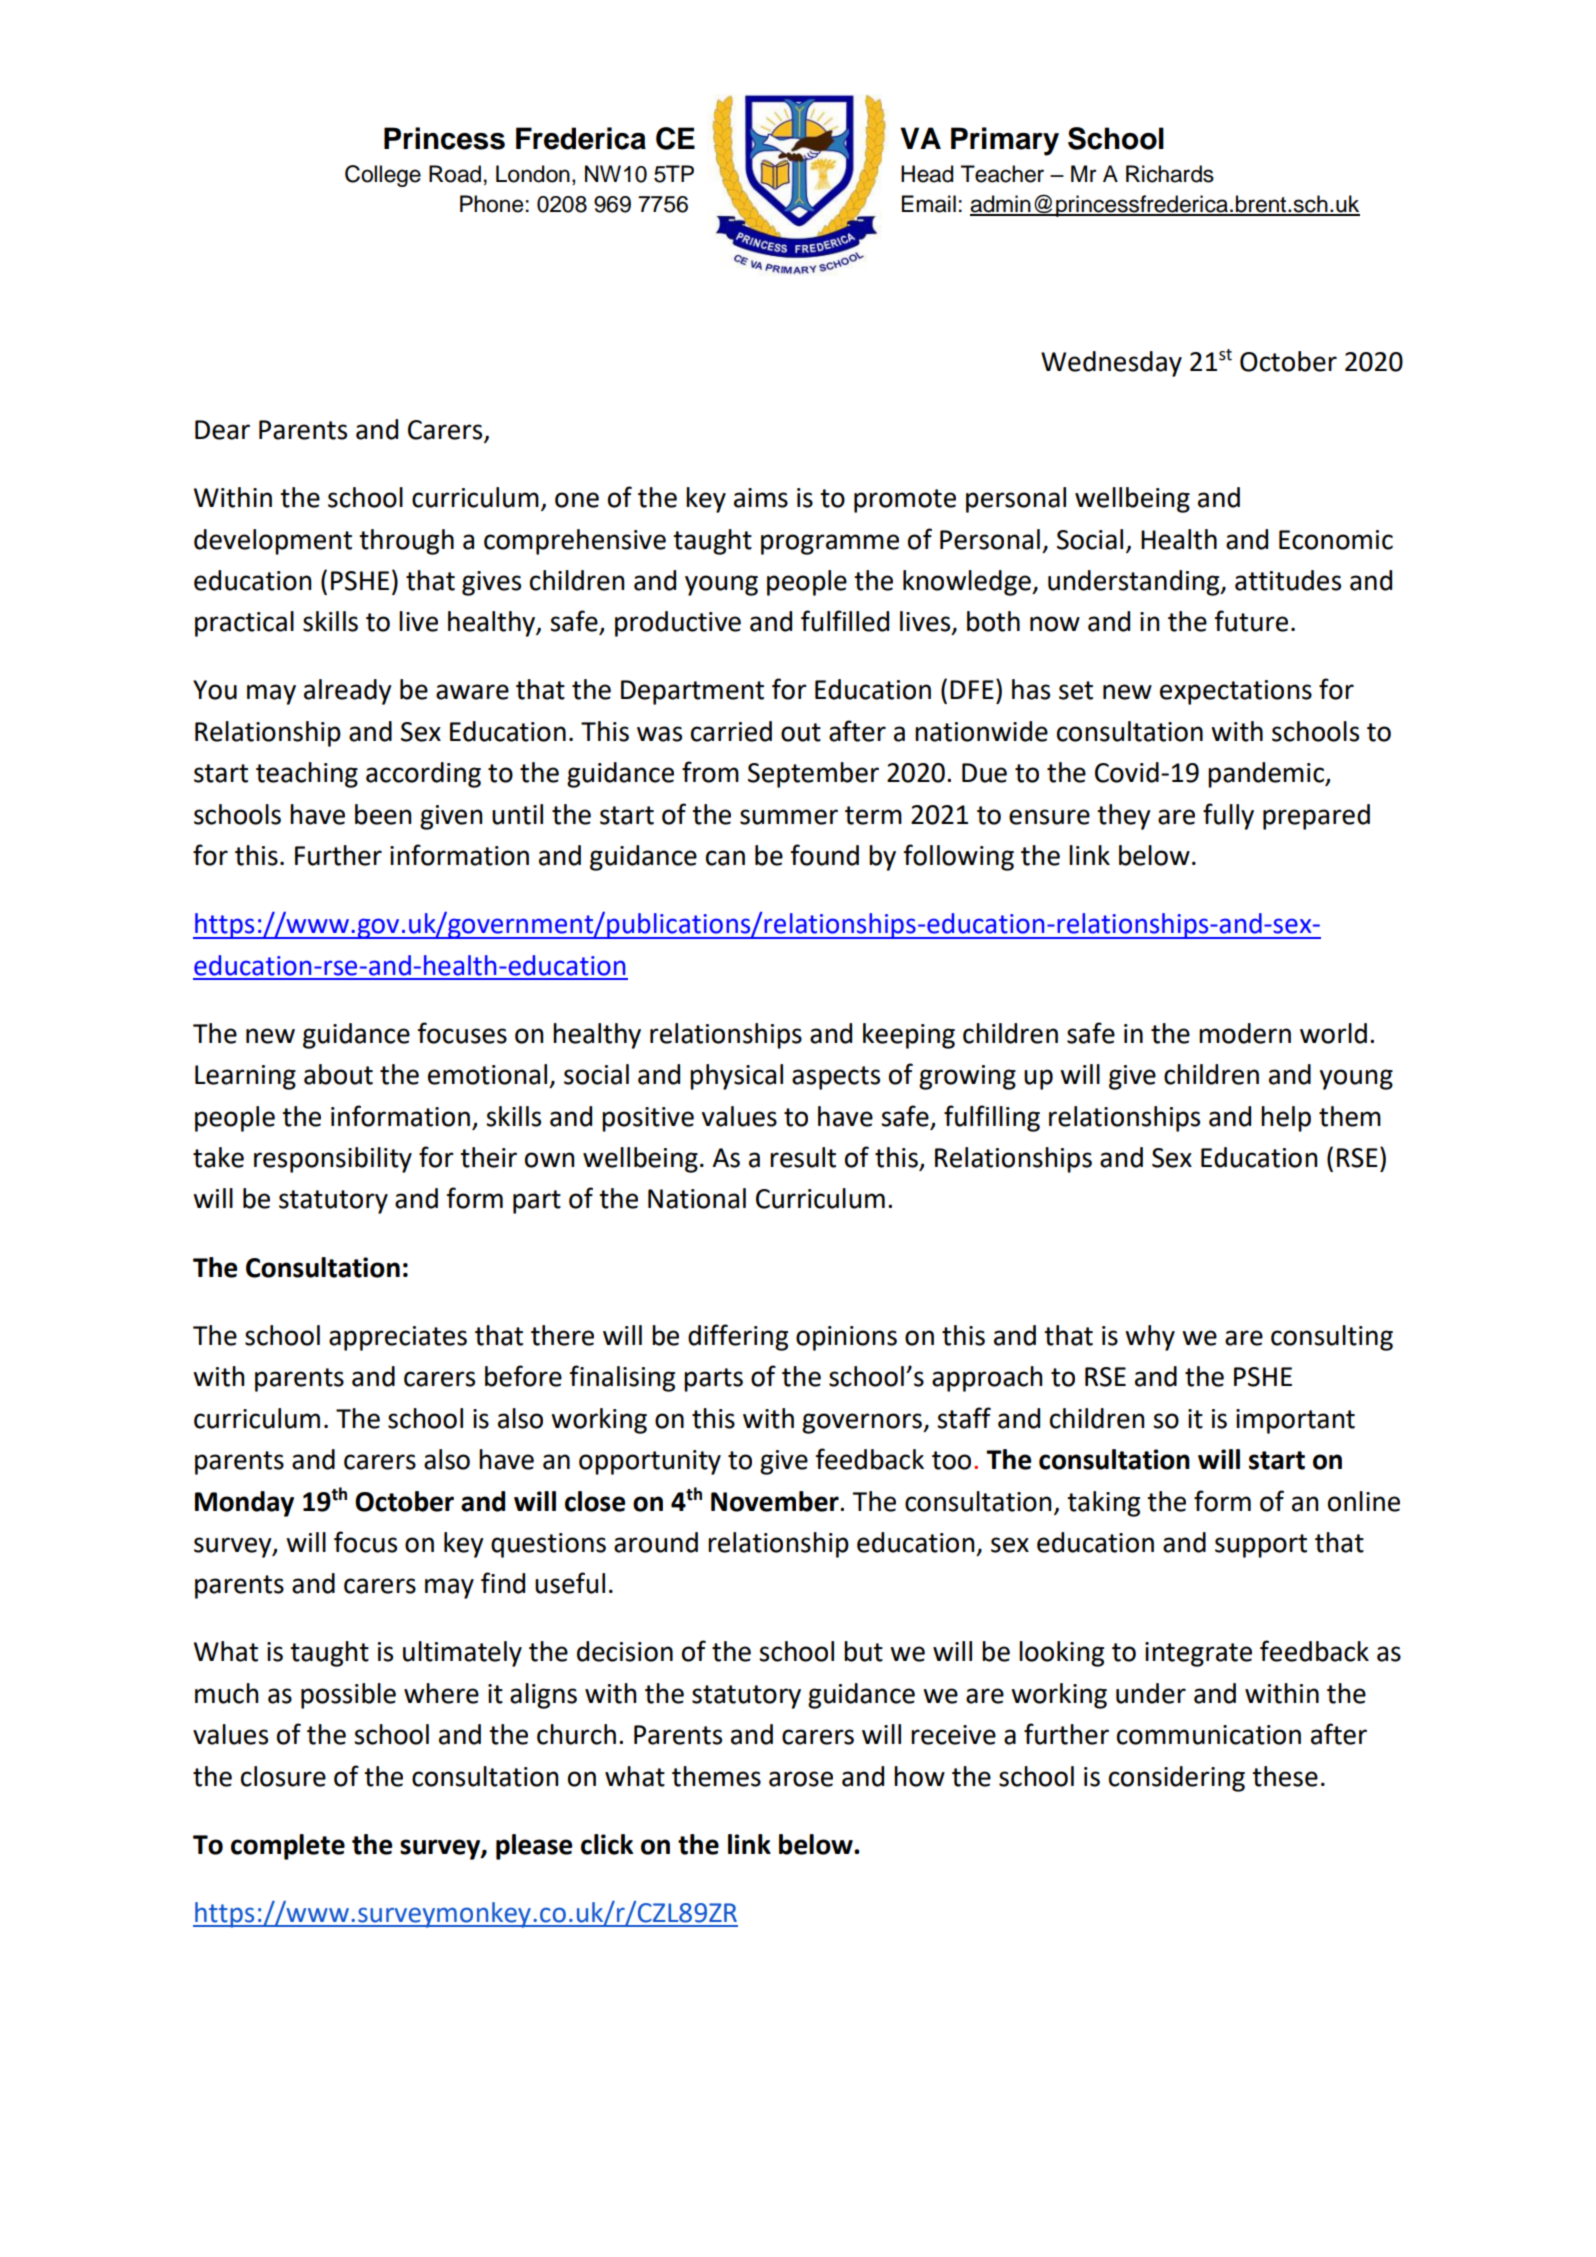 The height and width of the screenshot is (2257, 1596). Describe the element at coordinates (338, 1074) in the screenshot. I see `about` at that location.
